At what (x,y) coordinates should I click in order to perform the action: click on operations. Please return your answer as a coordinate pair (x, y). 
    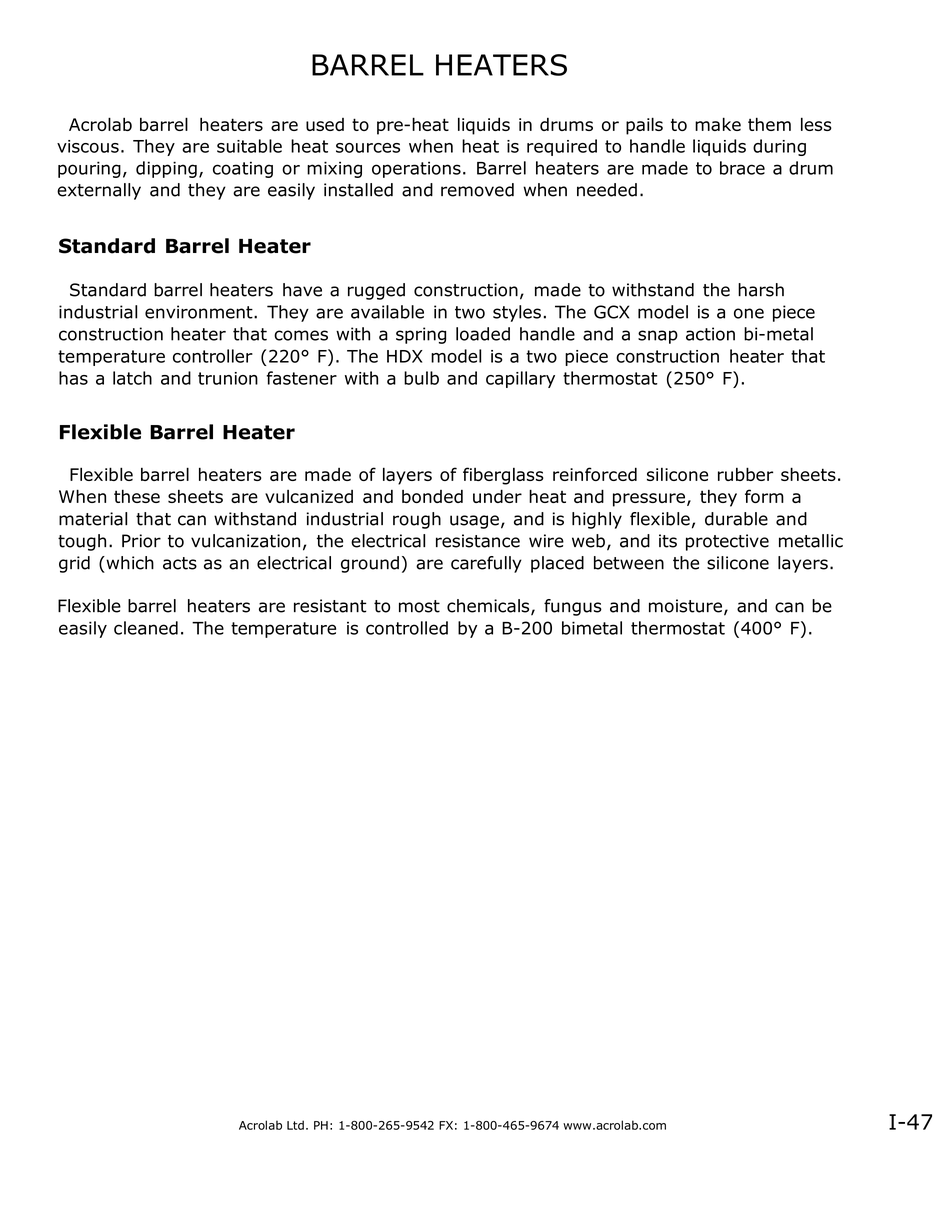
    Looking at the image, I should click on (416, 169).
